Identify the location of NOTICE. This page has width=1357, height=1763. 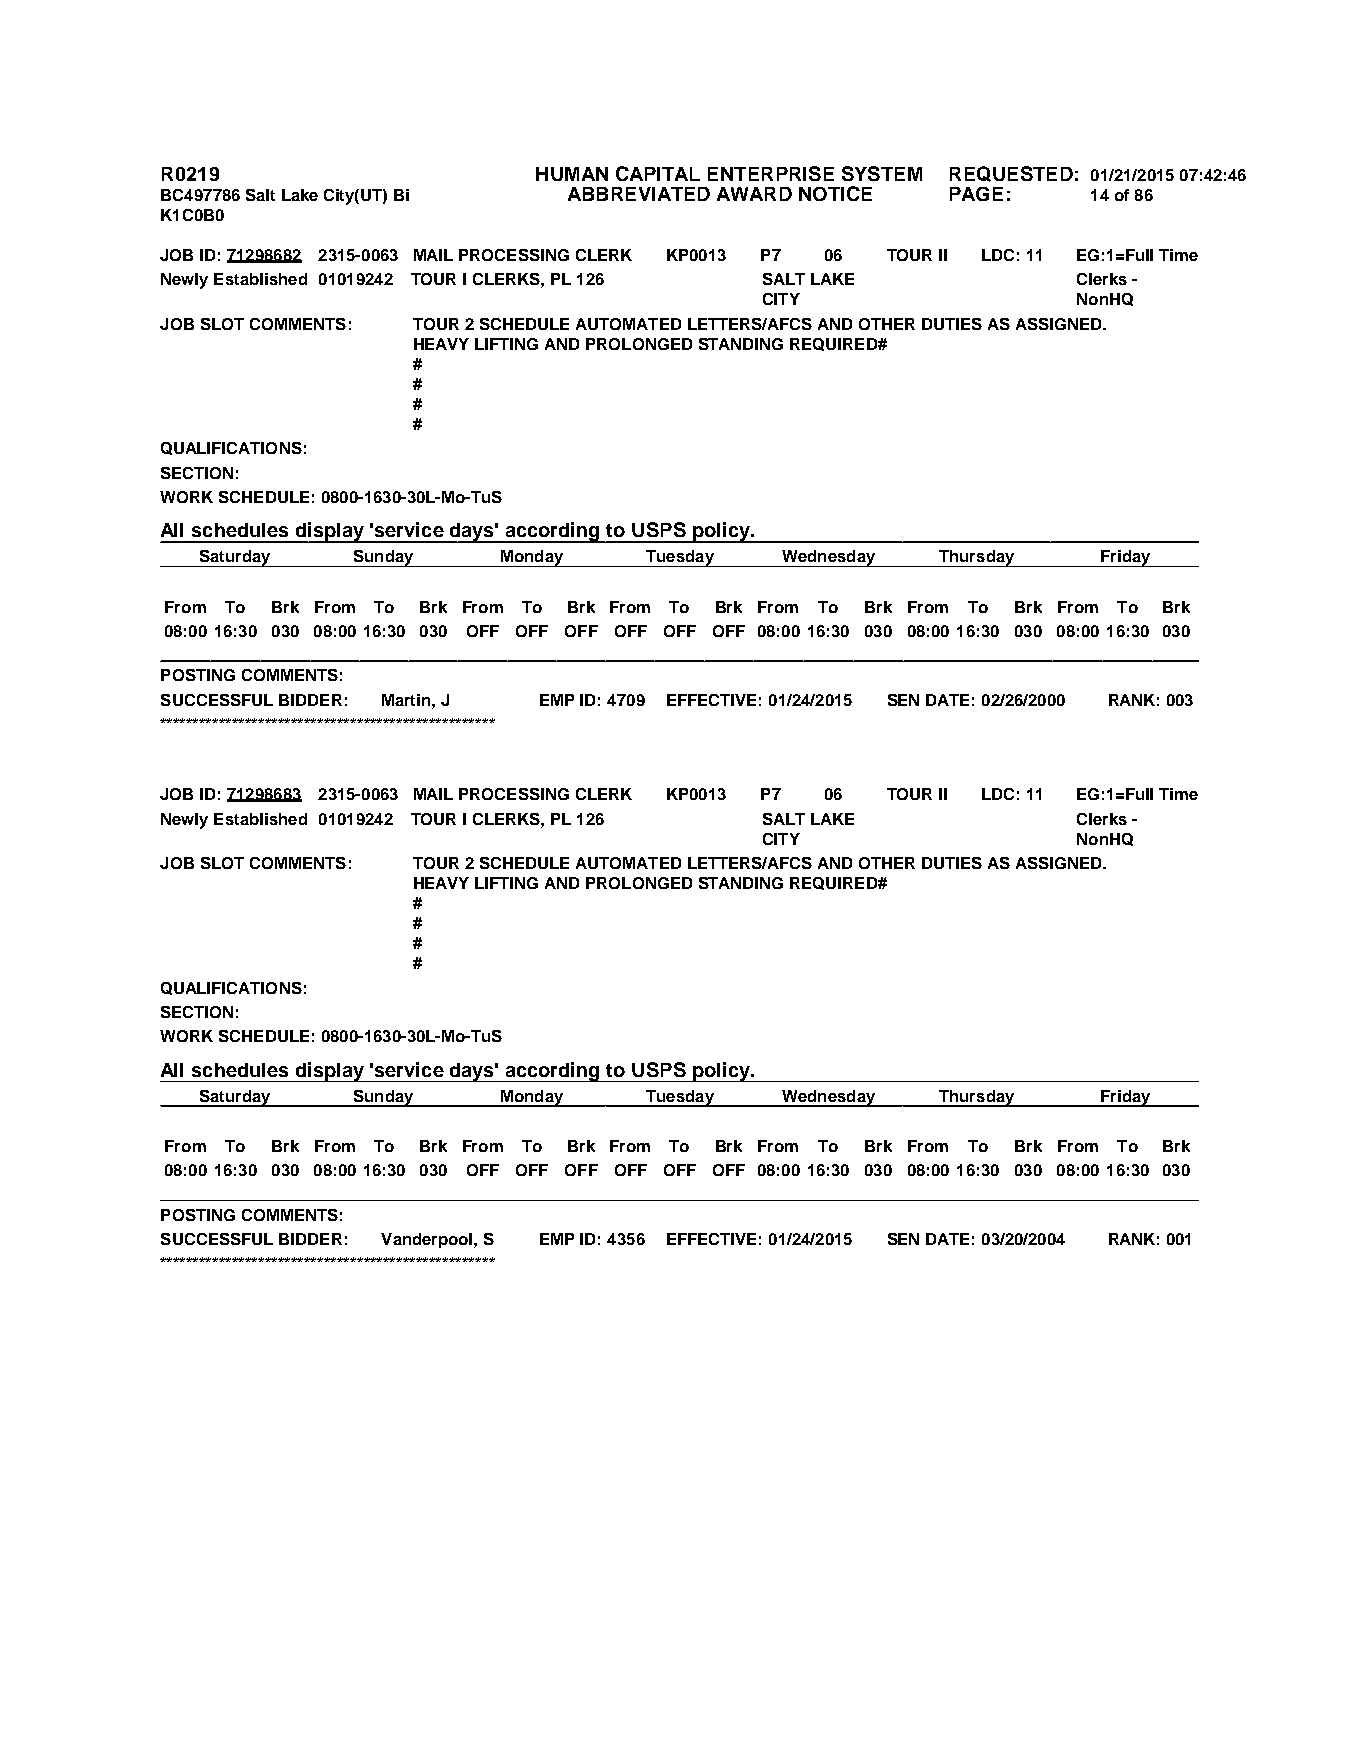
(835, 193).
